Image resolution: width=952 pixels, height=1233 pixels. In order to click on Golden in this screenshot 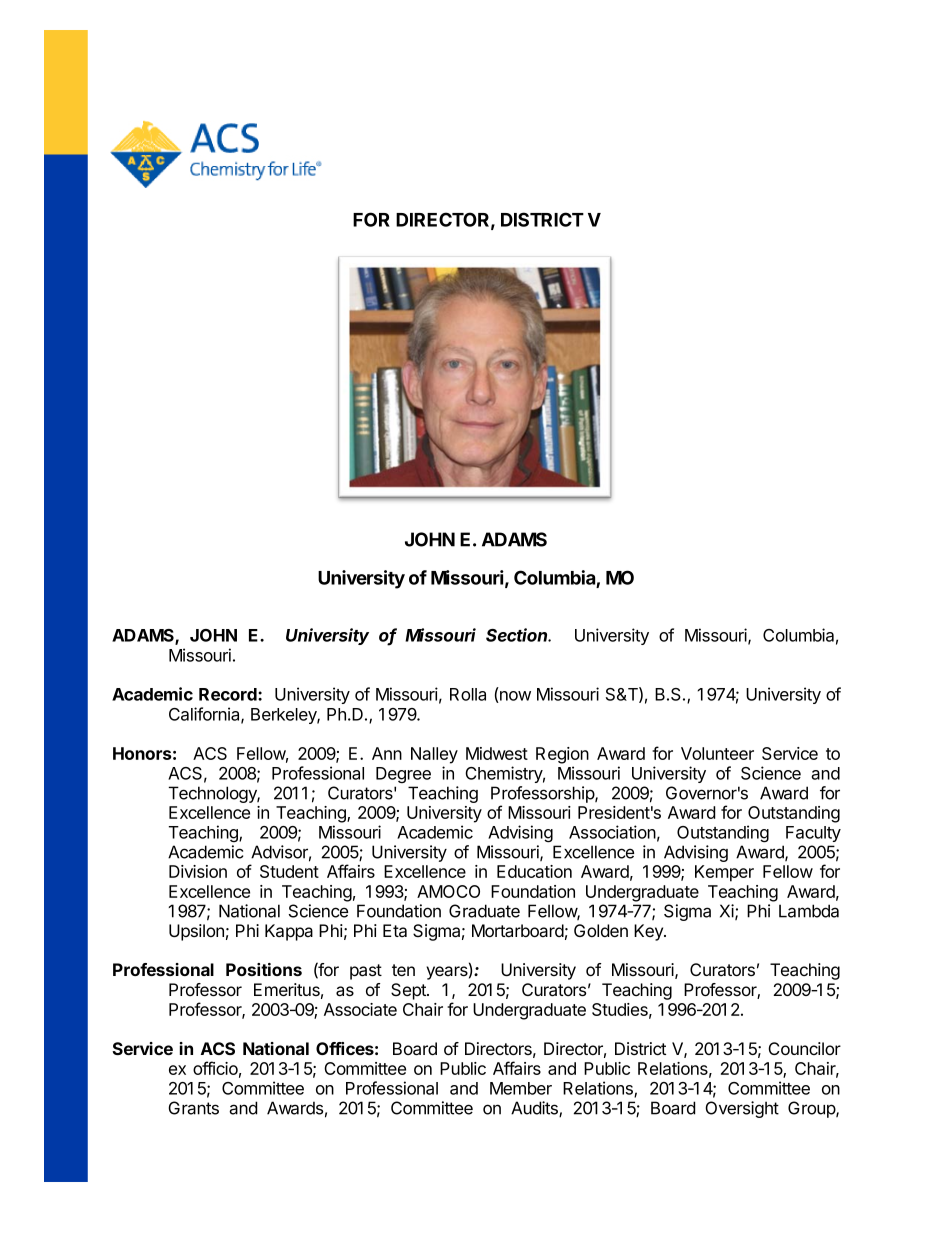, I will do `click(601, 930)`.
